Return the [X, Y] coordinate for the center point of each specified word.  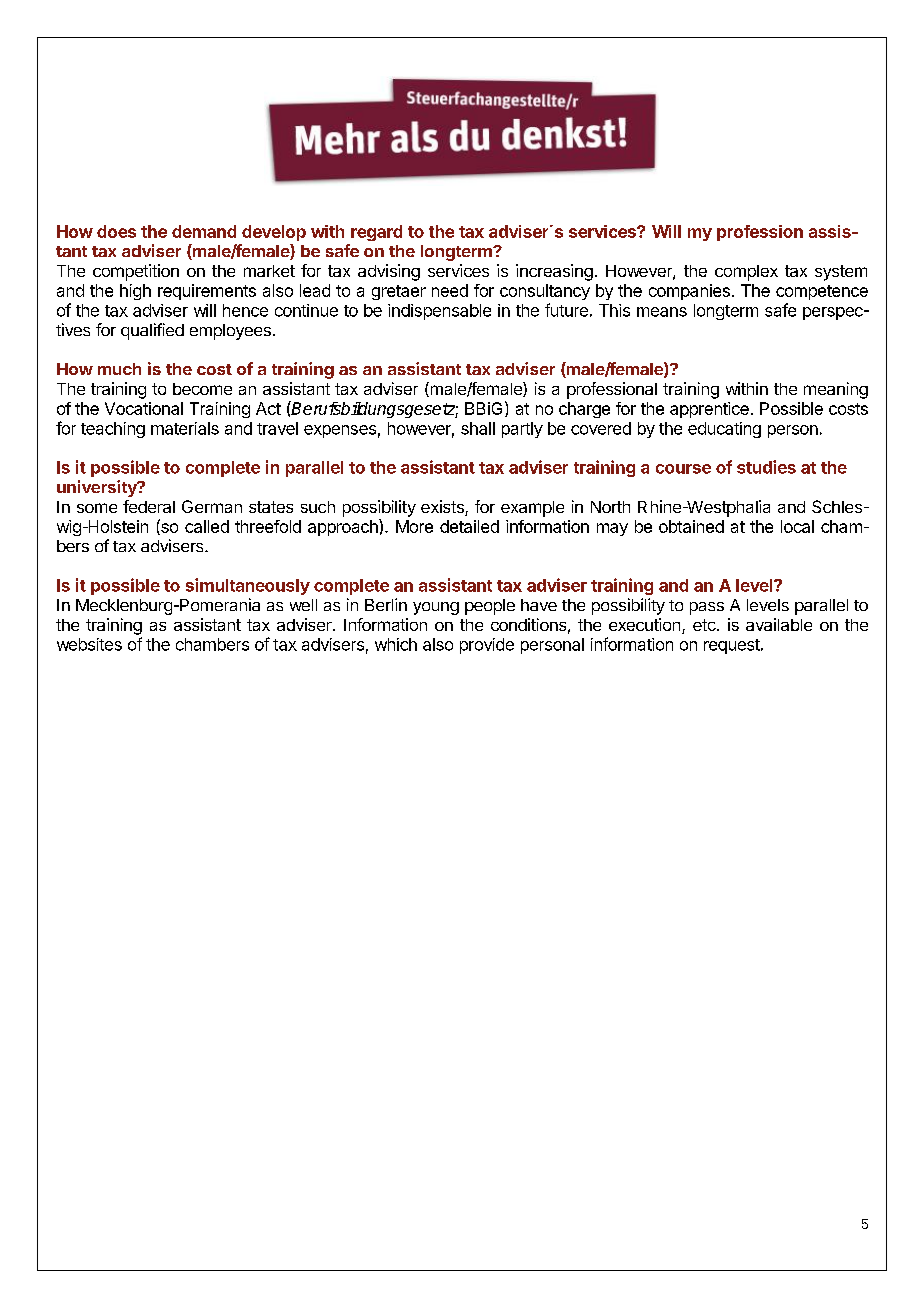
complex [746, 273]
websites [89, 644]
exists [443, 508]
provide [487, 646]
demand [204, 231]
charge [584, 410]
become [202, 389]
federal [149, 506]
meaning [836, 390]
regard [376, 233]
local [797, 526]
